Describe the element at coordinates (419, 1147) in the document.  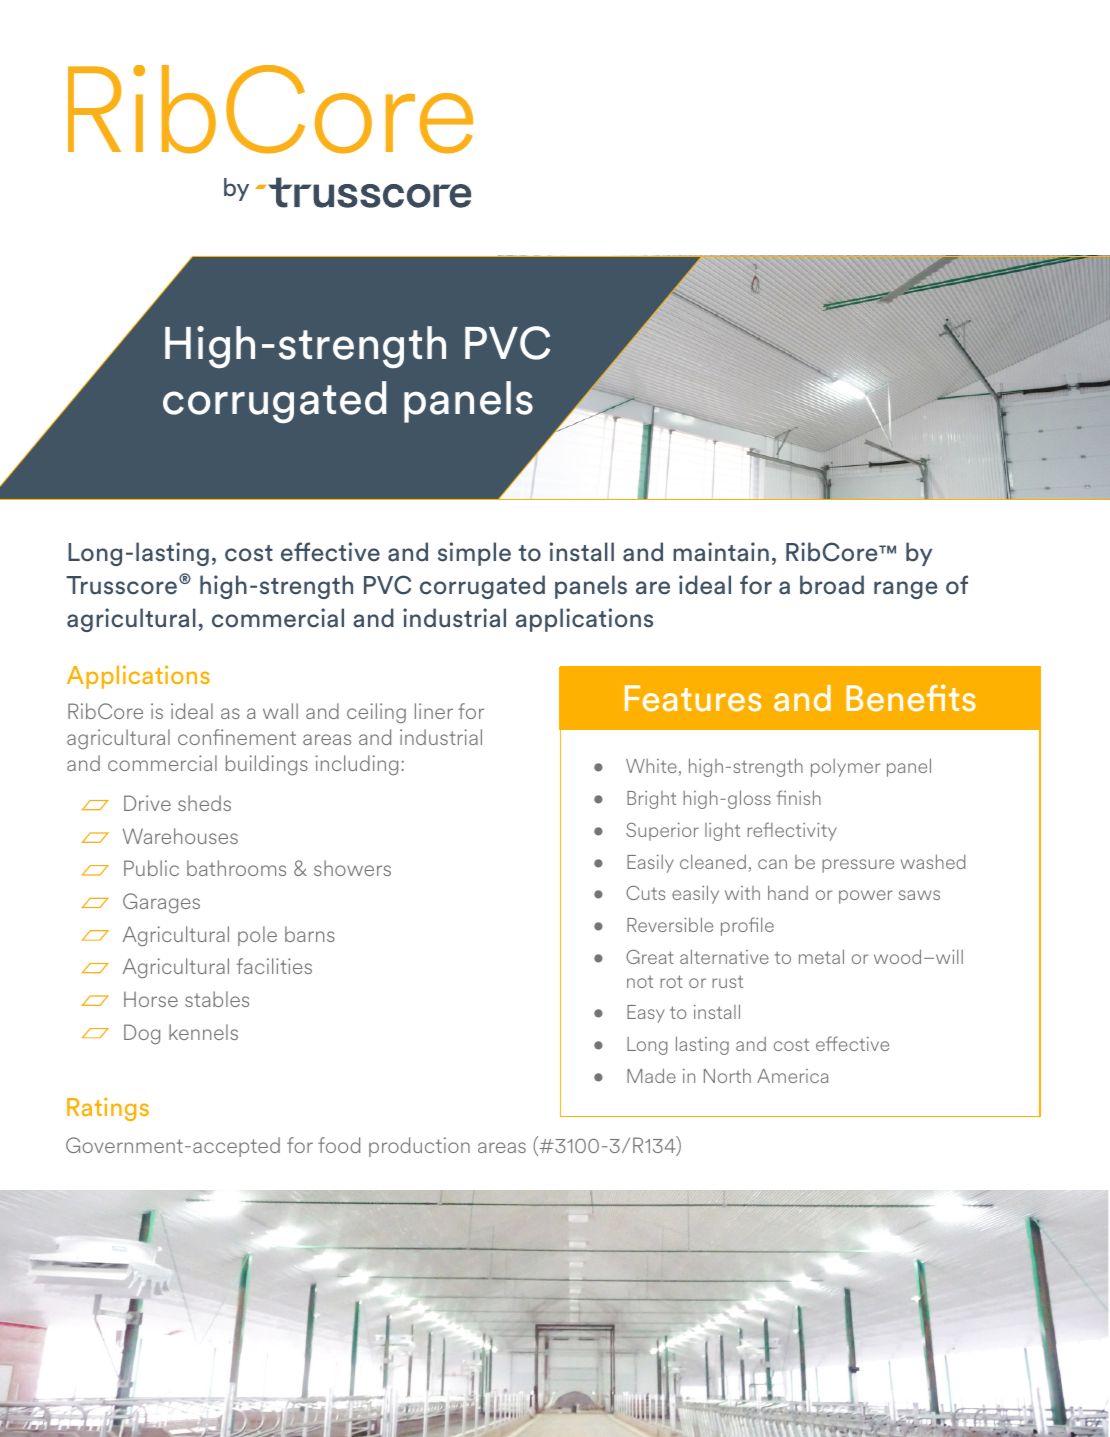
I see `production` at that location.
